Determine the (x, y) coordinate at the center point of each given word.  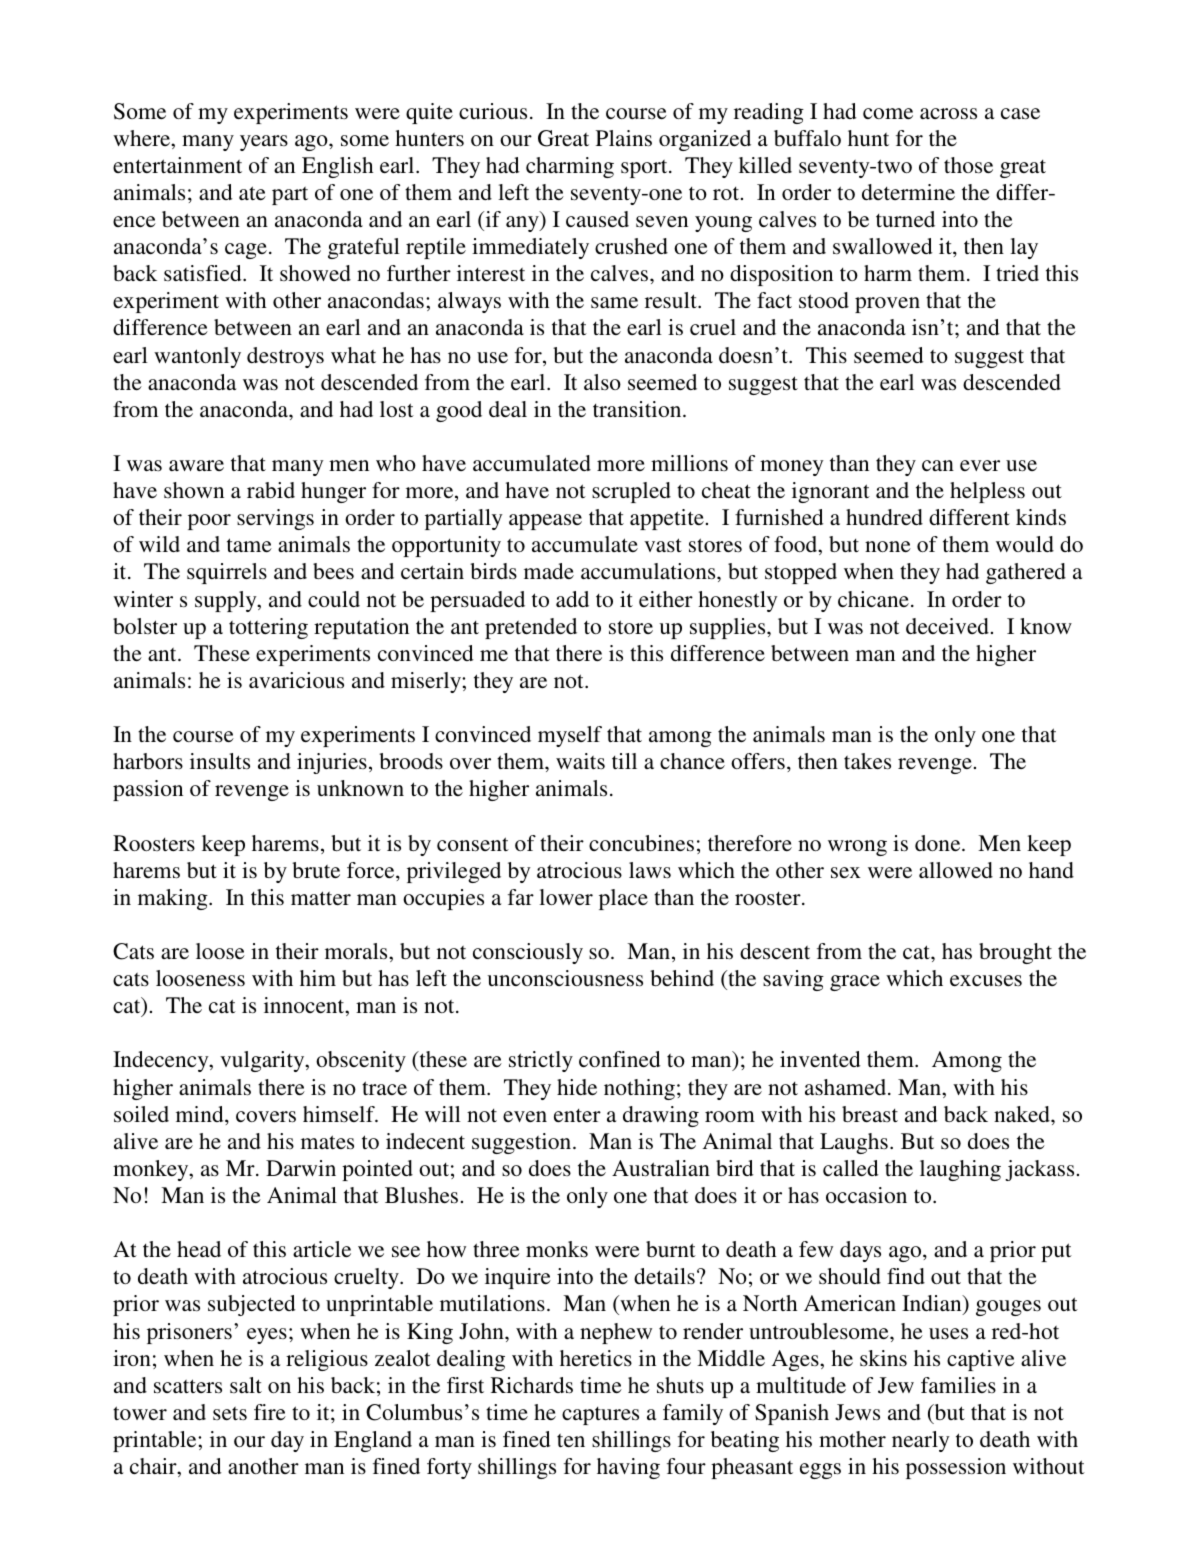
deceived (947, 626)
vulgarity (263, 1061)
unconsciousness (565, 978)
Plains (624, 138)
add (572, 599)
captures (600, 1416)
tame (249, 545)
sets (230, 1413)
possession (956, 1468)
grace (855, 983)
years (264, 143)
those (968, 165)
